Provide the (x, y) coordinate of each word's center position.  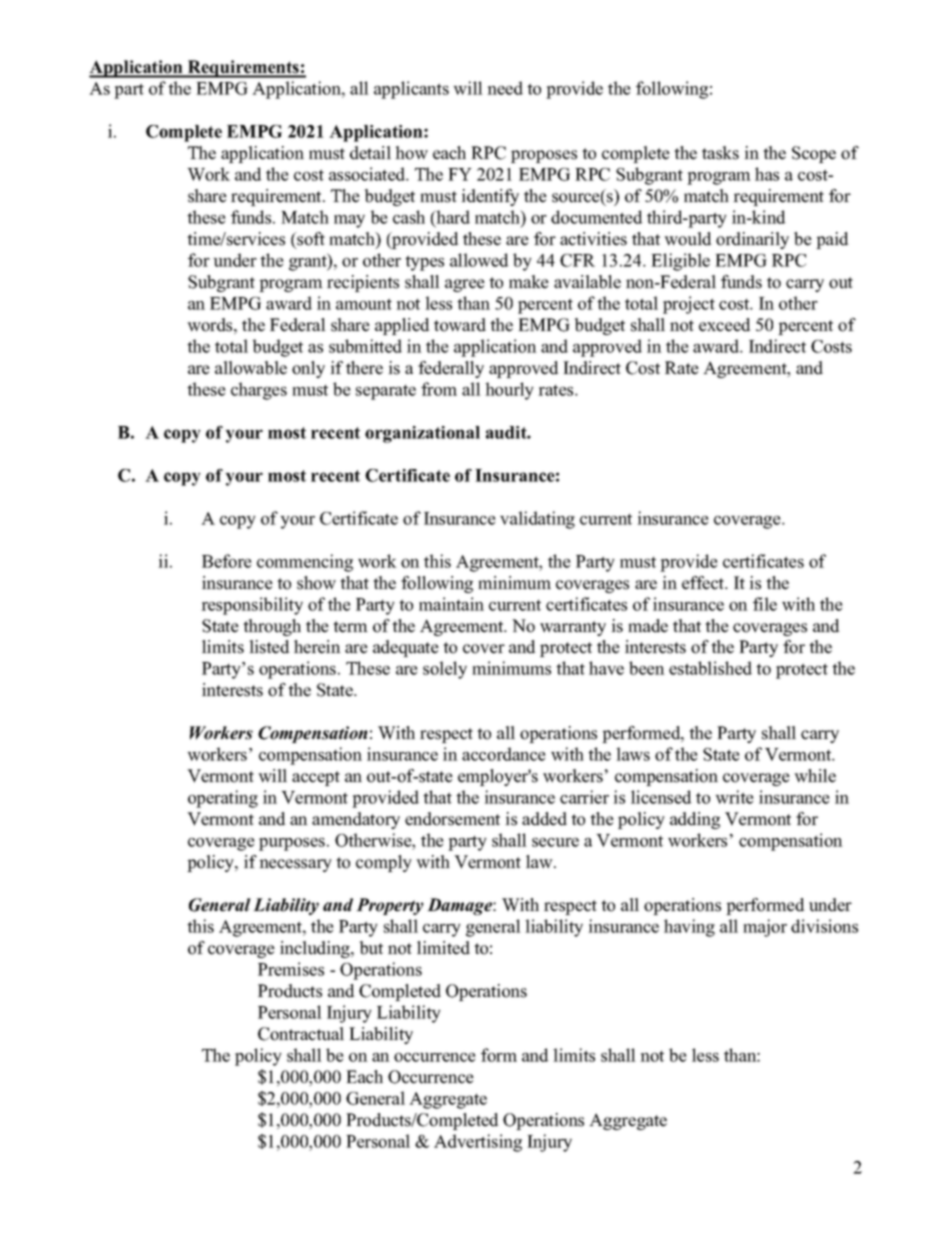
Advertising (478, 1143)
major (765, 928)
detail (370, 153)
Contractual (301, 1034)
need (505, 88)
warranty (573, 628)
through (272, 627)
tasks (720, 153)
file (765, 604)
